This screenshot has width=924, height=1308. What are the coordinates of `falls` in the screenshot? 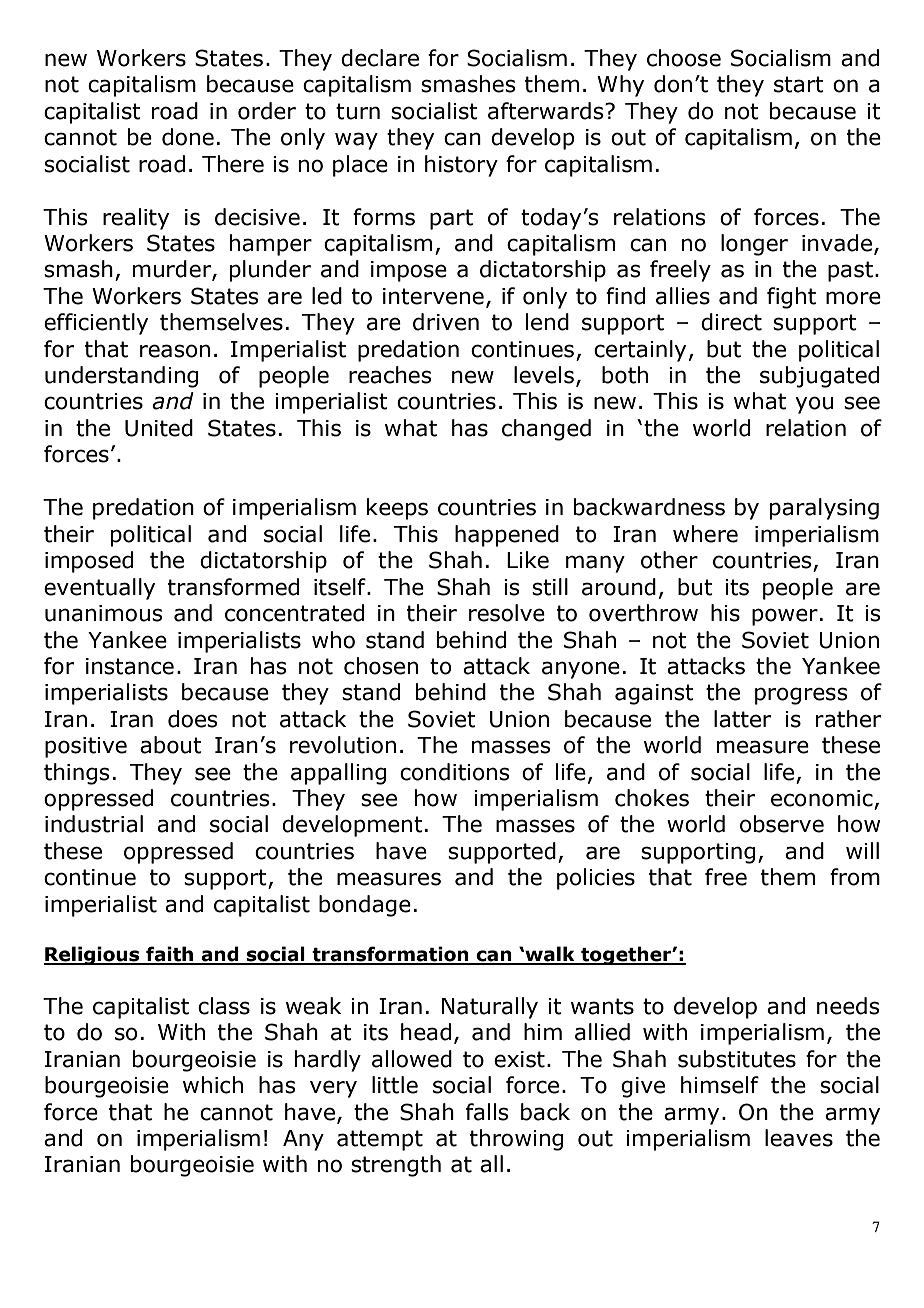 It's located at (487, 1112).
